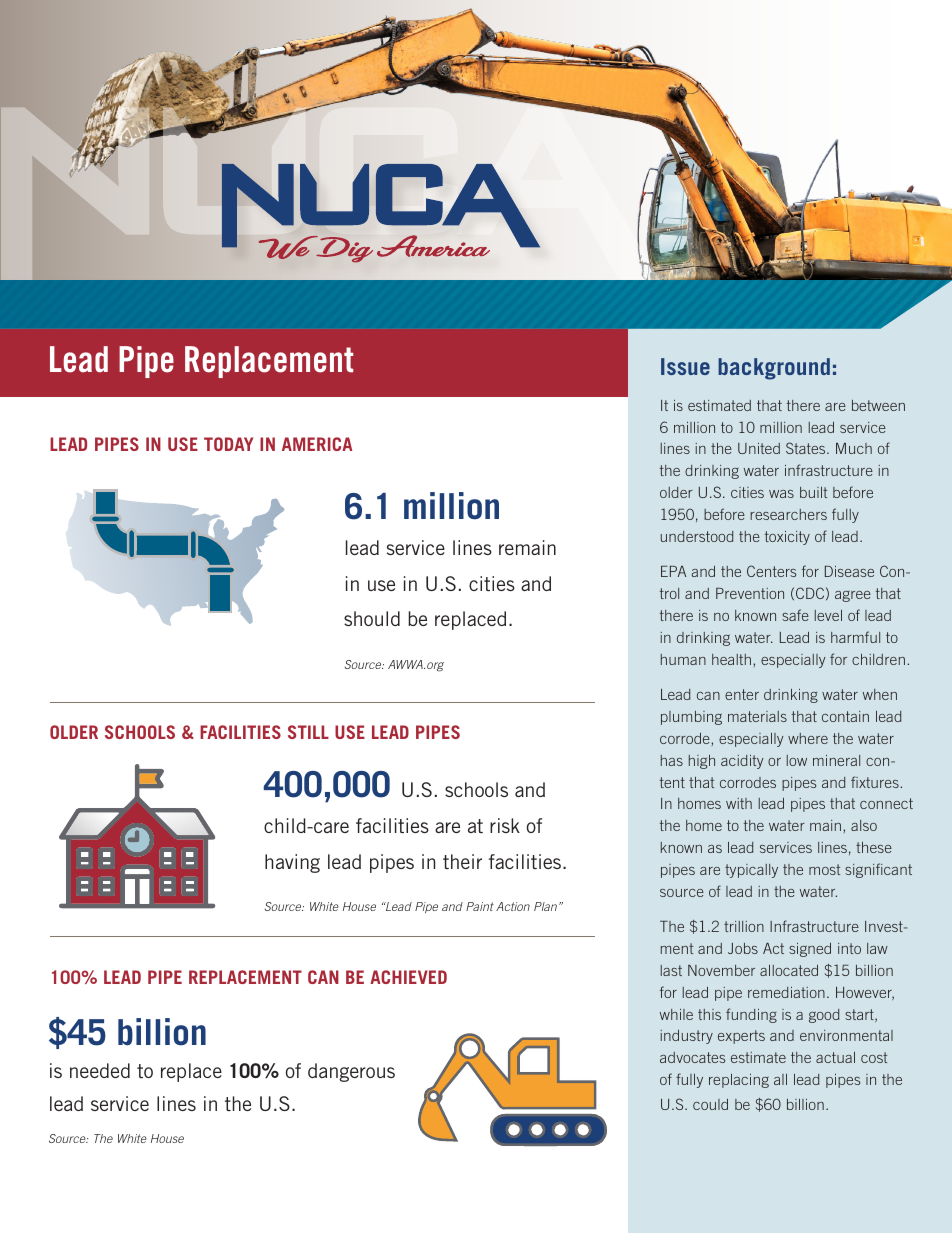 This screenshot has width=952, height=1233. Describe the element at coordinates (685, 366) in the screenshot. I see `Issue` at that location.
